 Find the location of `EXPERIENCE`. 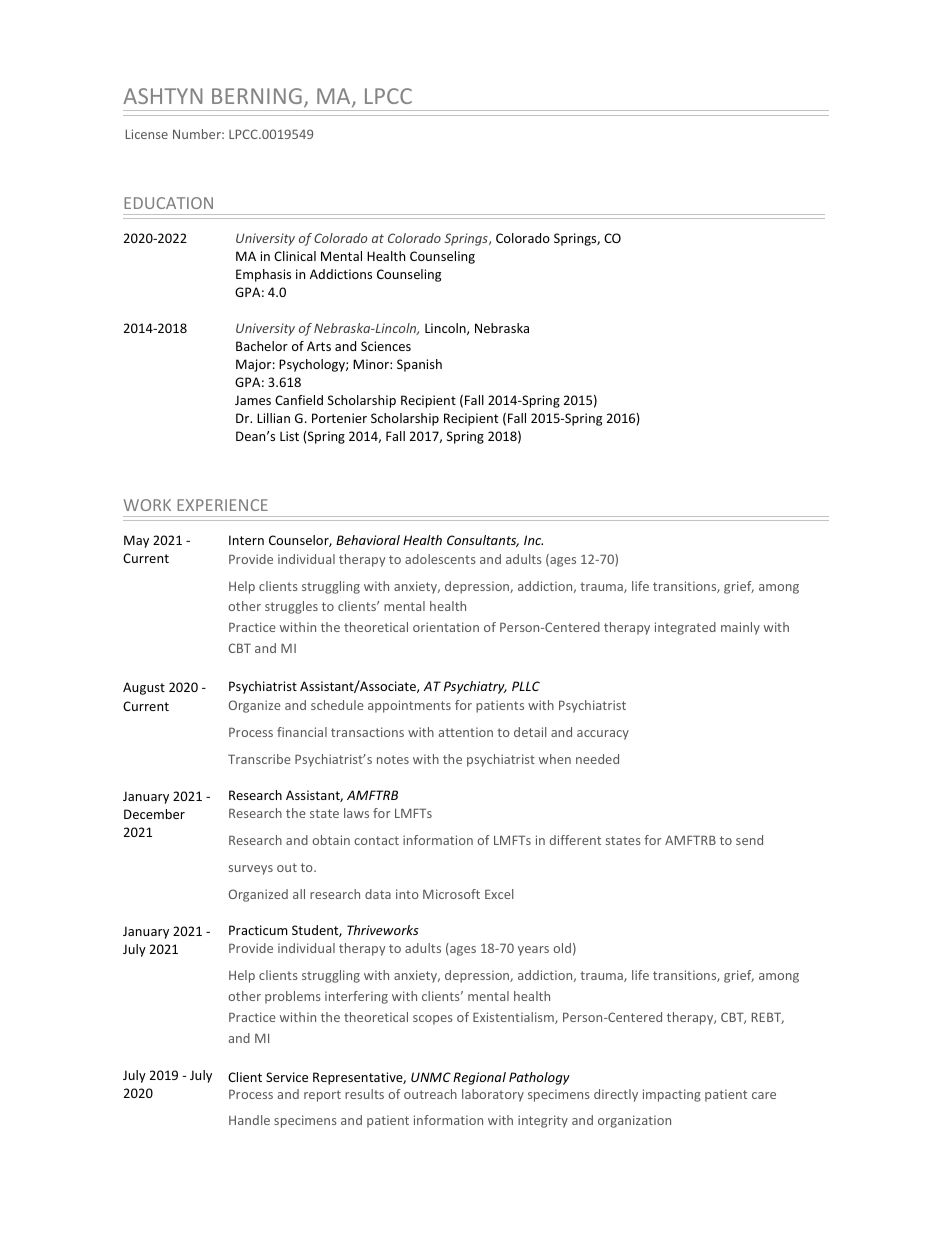

EXPERIENCE is located at coordinates (222, 505).
